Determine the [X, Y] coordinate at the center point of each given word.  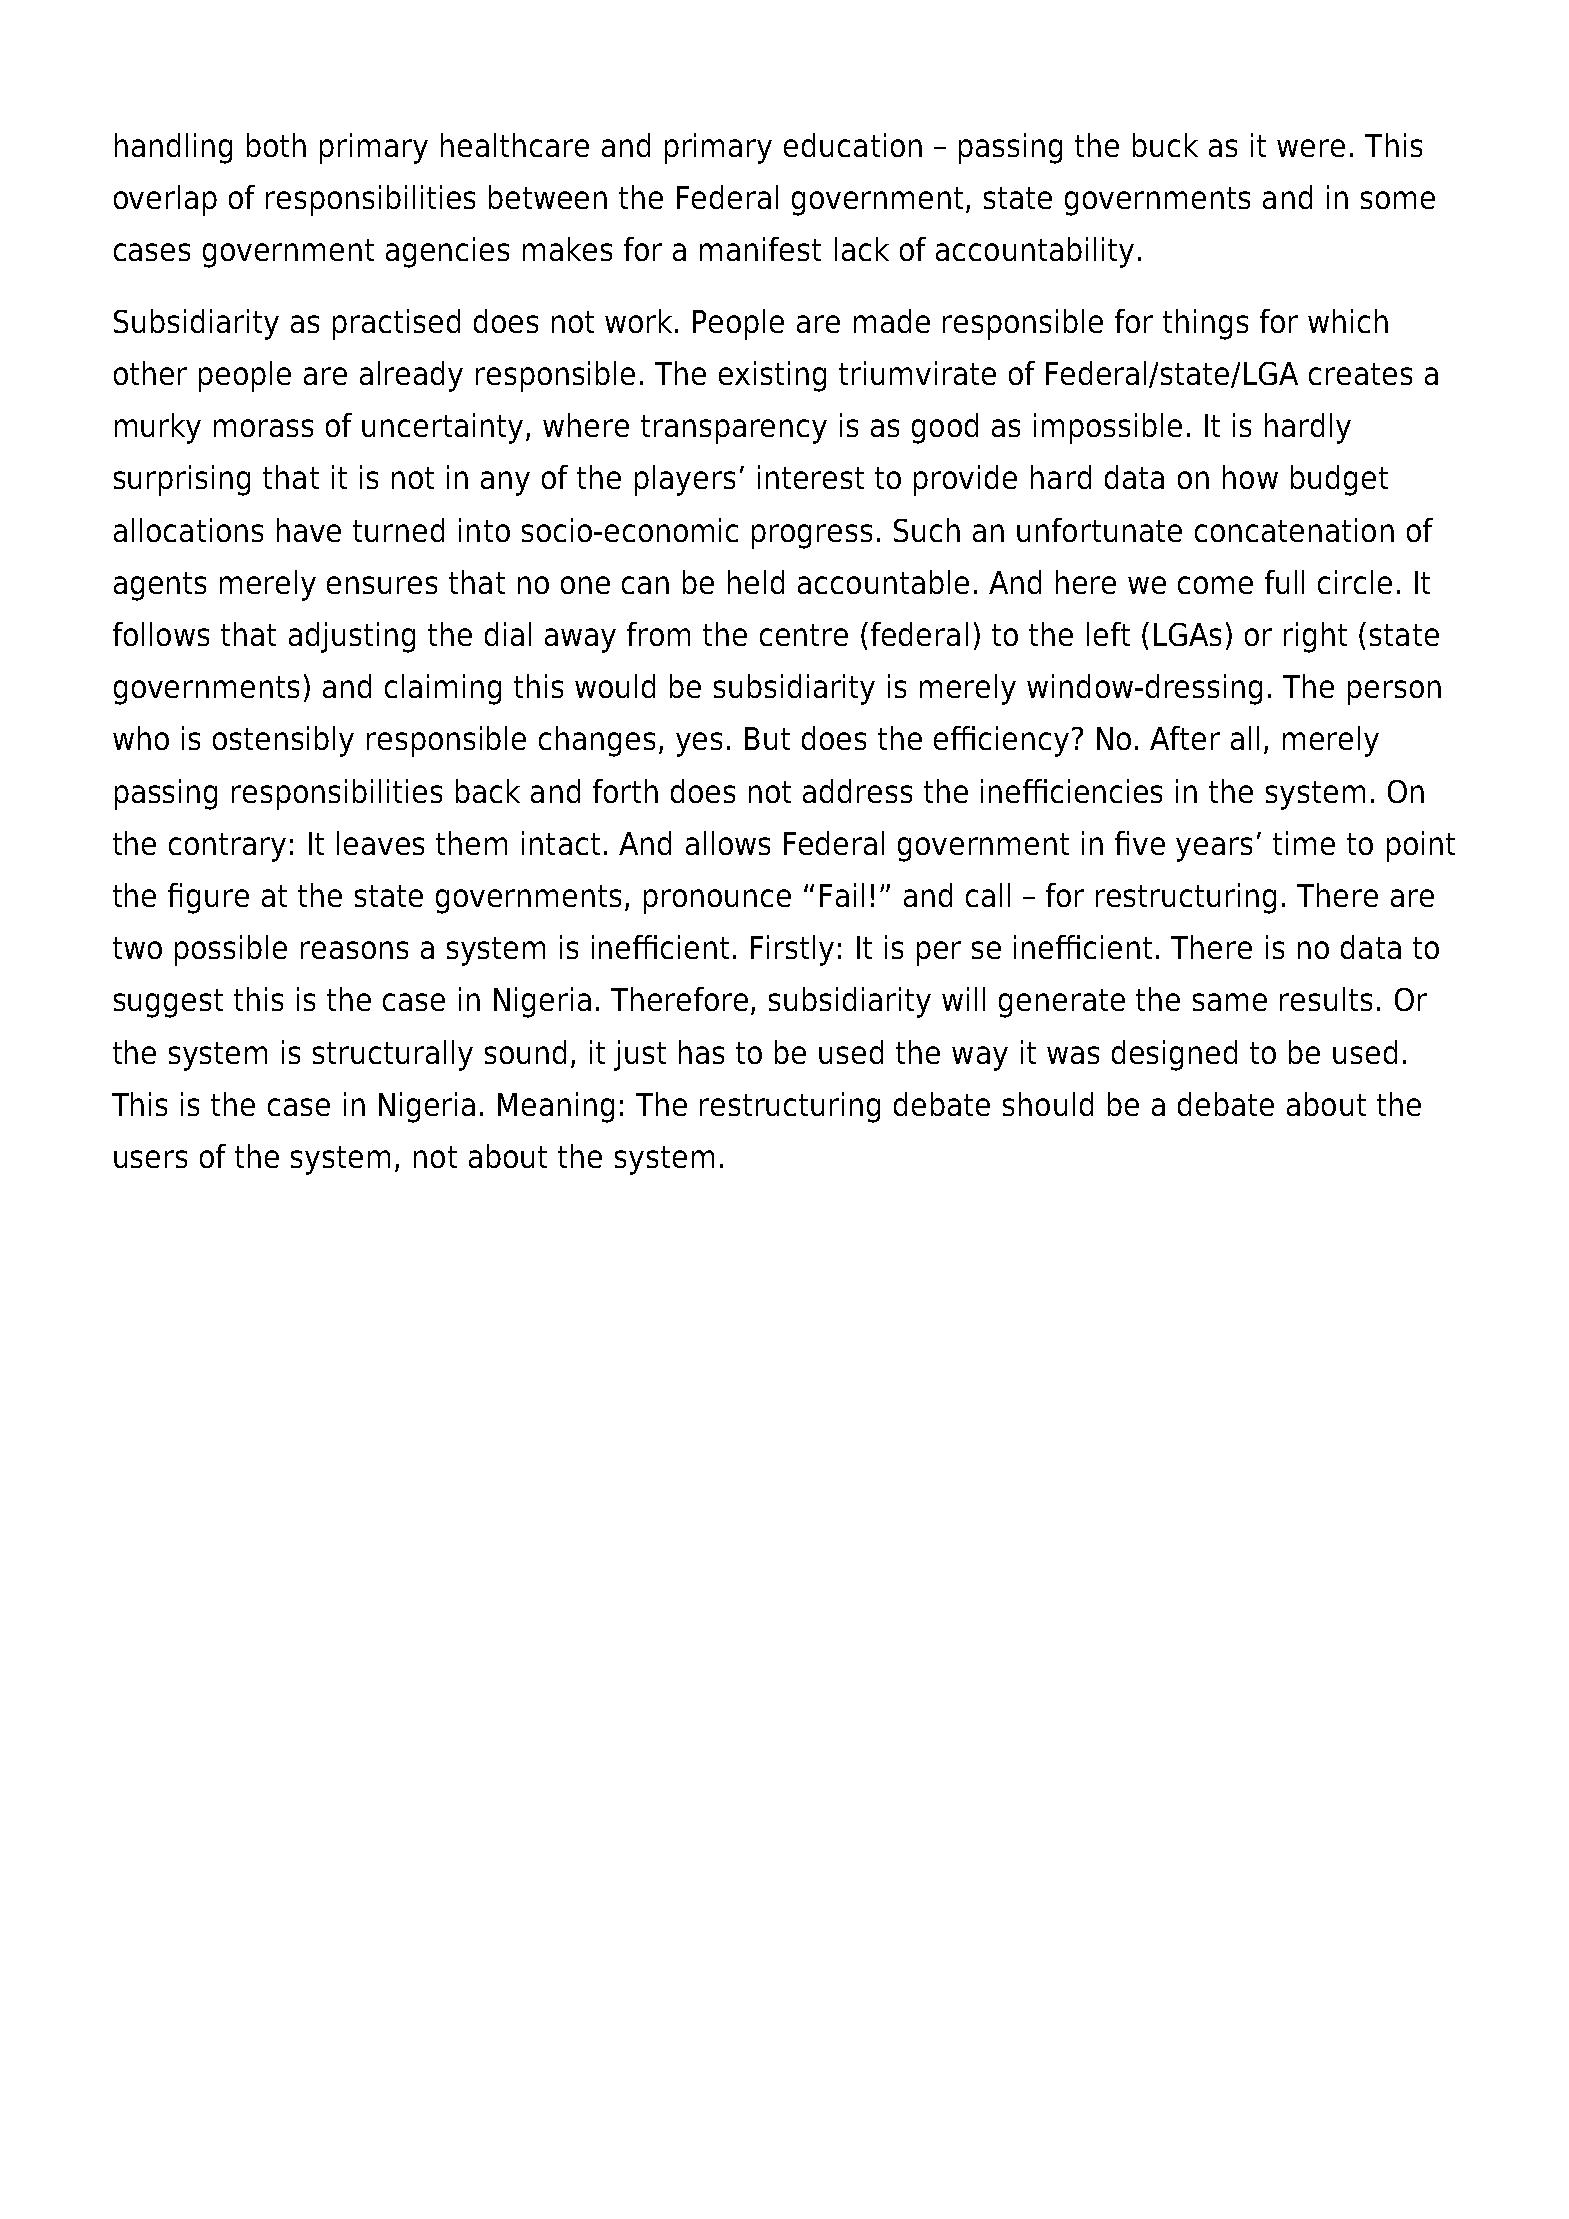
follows [161, 634]
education [853, 145]
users [150, 1159]
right [1315, 637]
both [276, 145]
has [701, 1052]
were [1311, 148]
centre [804, 635]
